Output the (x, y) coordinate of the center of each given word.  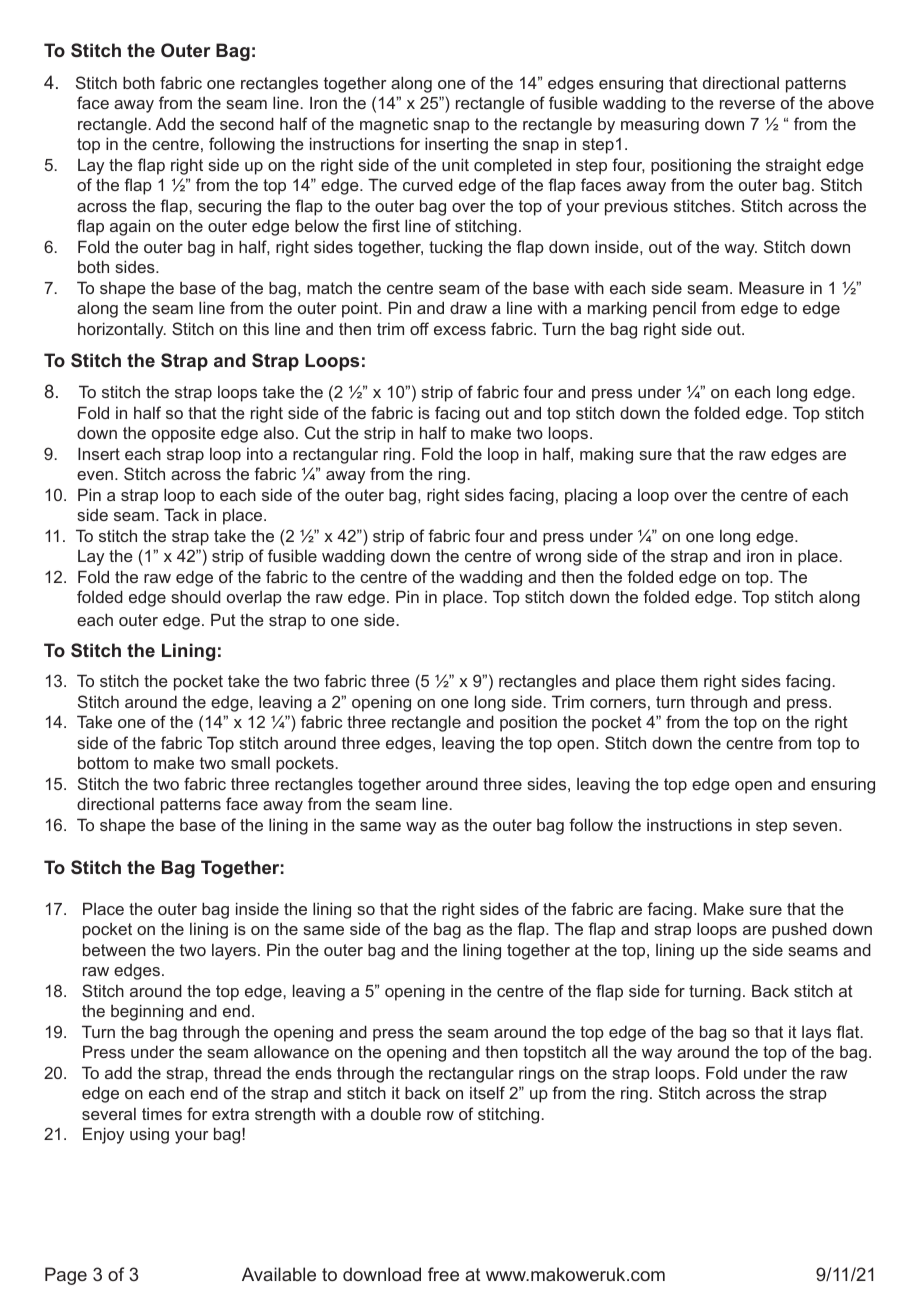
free (443, 1274)
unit (455, 164)
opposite (183, 434)
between (114, 949)
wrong (558, 559)
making (606, 455)
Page (66, 1276)
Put (223, 619)
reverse (747, 104)
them (679, 681)
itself (487, 1092)
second (247, 123)
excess (460, 330)
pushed (799, 930)
